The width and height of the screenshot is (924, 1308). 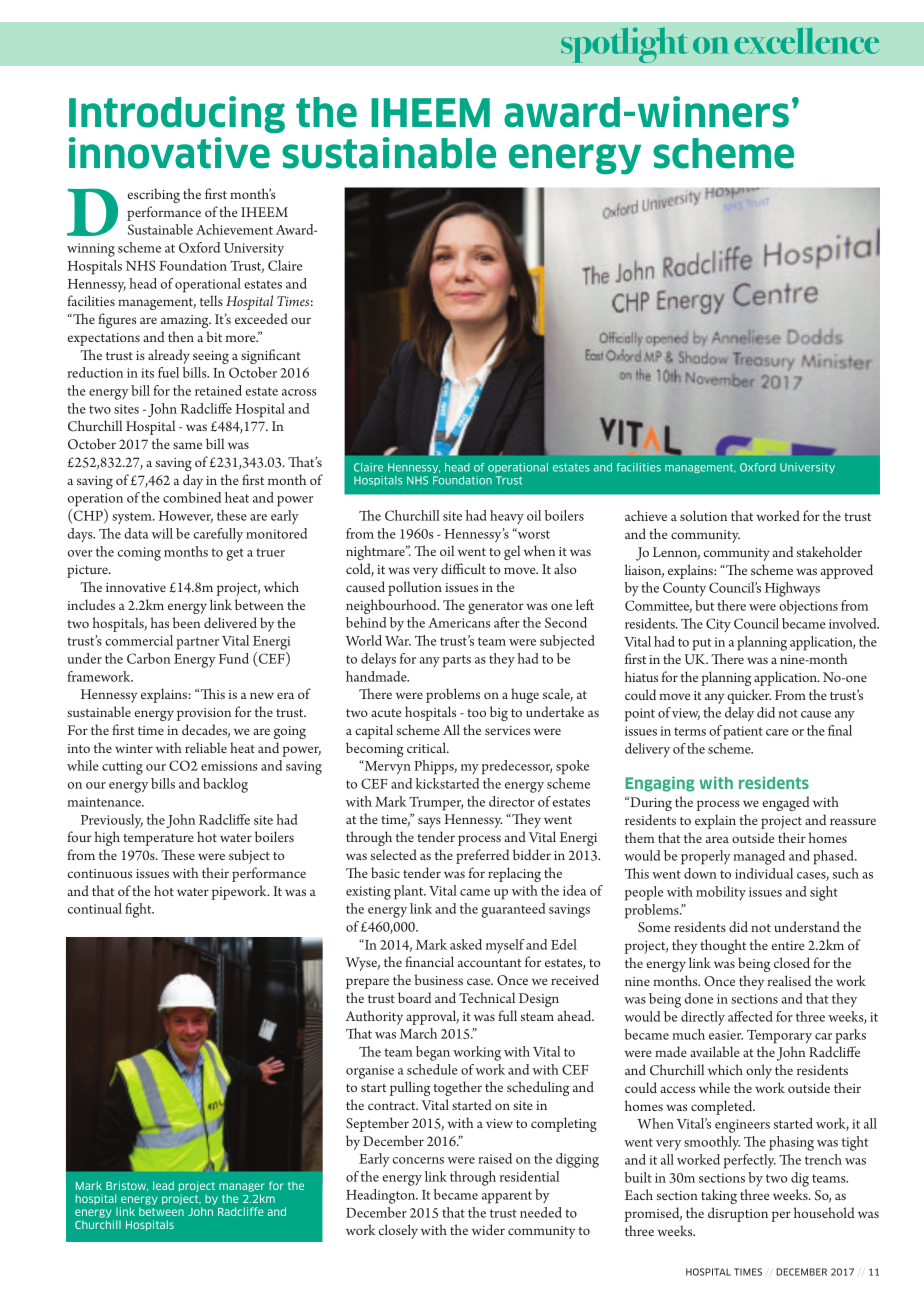 I want to click on lead, so click(x=163, y=1185).
